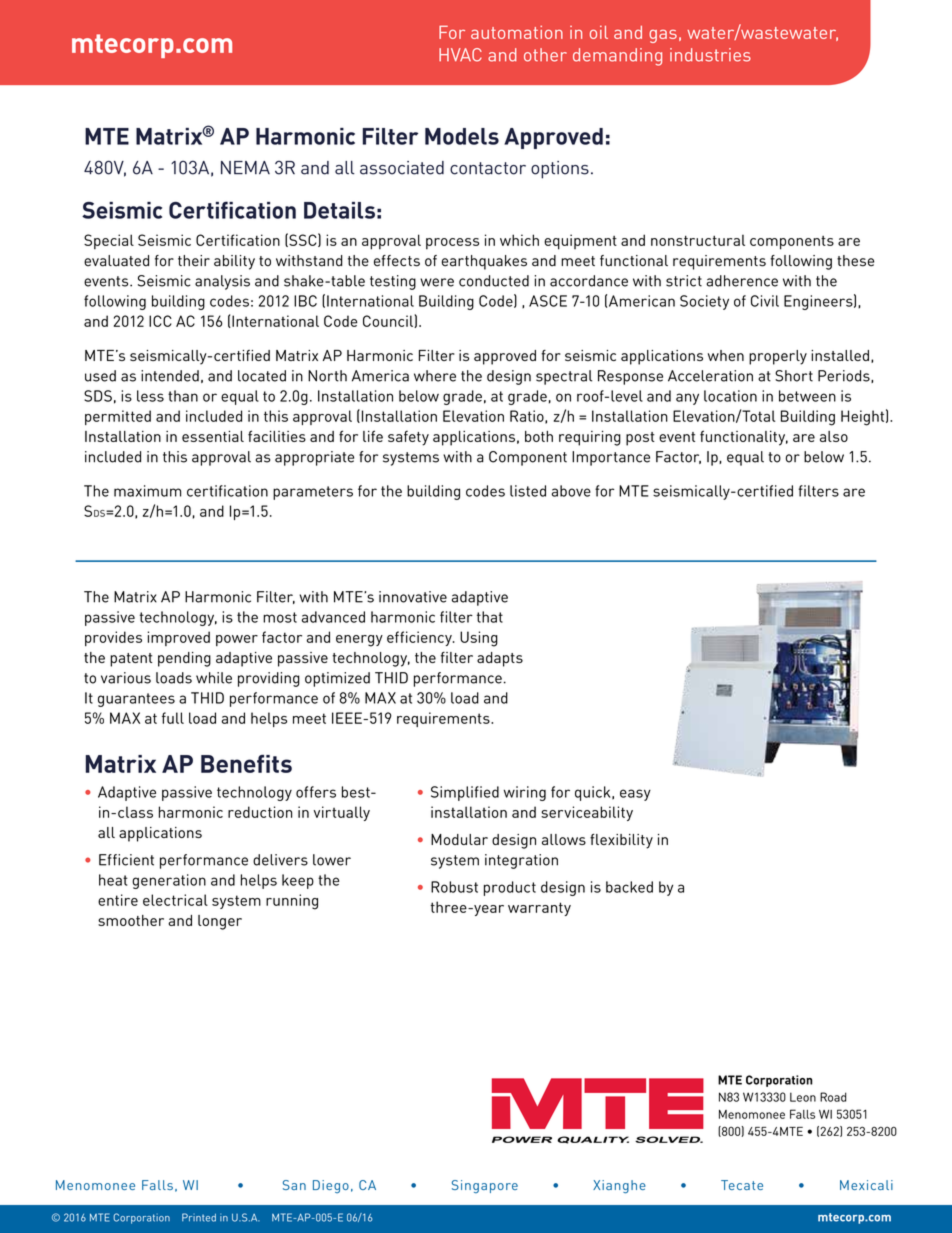 Image resolution: width=952 pixels, height=1233 pixels. What do you see at coordinates (803, 1097) in the page?
I see `Leon` at bounding box center [803, 1097].
